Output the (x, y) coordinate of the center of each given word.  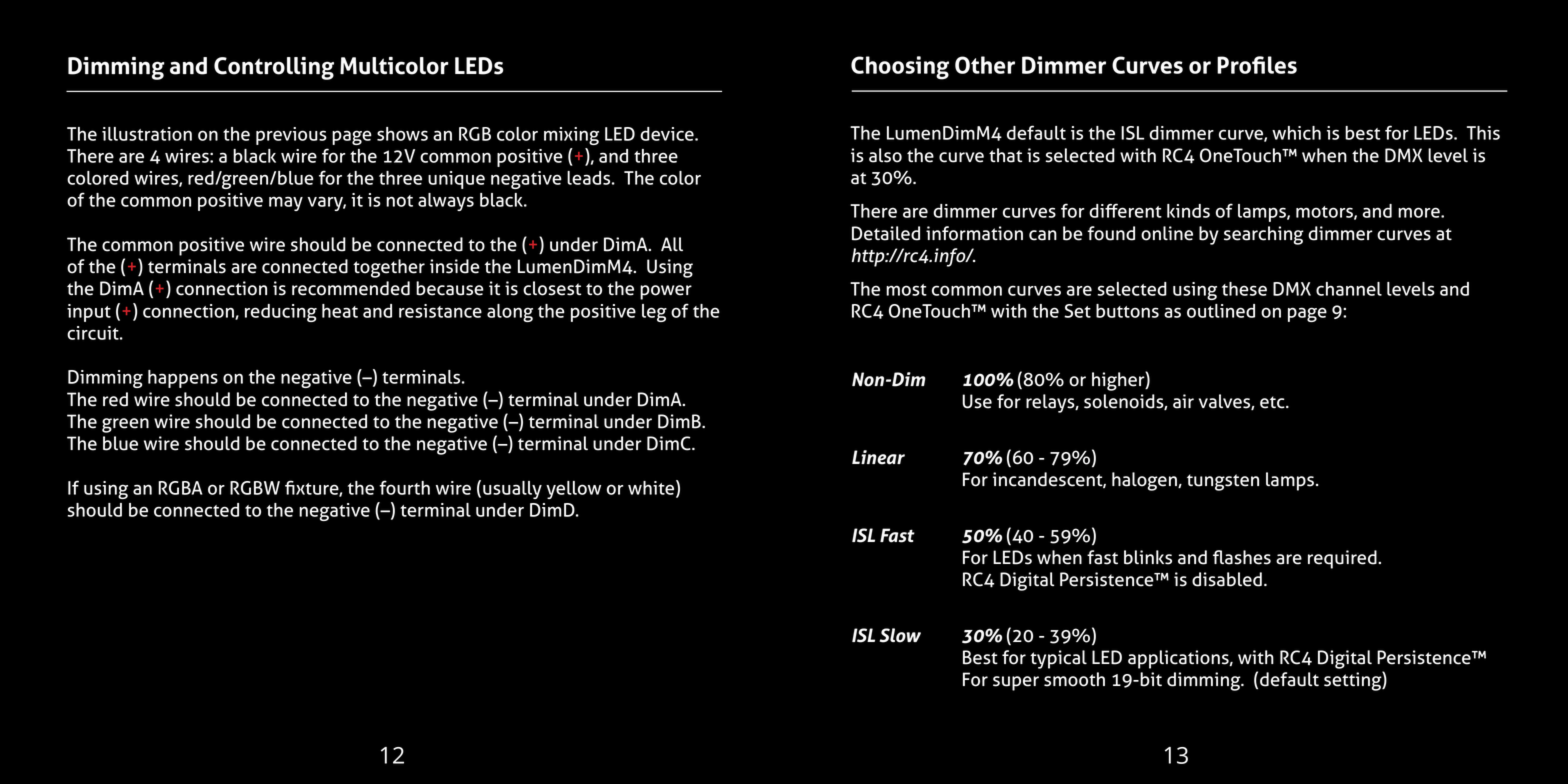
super (1016, 683)
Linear (878, 457)
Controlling (274, 68)
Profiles (1257, 65)
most (906, 290)
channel (1349, 289)
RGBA (180, 488)
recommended (351, 288)
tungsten (1223, 482)
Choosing (900, 68)
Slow (900, 635)
